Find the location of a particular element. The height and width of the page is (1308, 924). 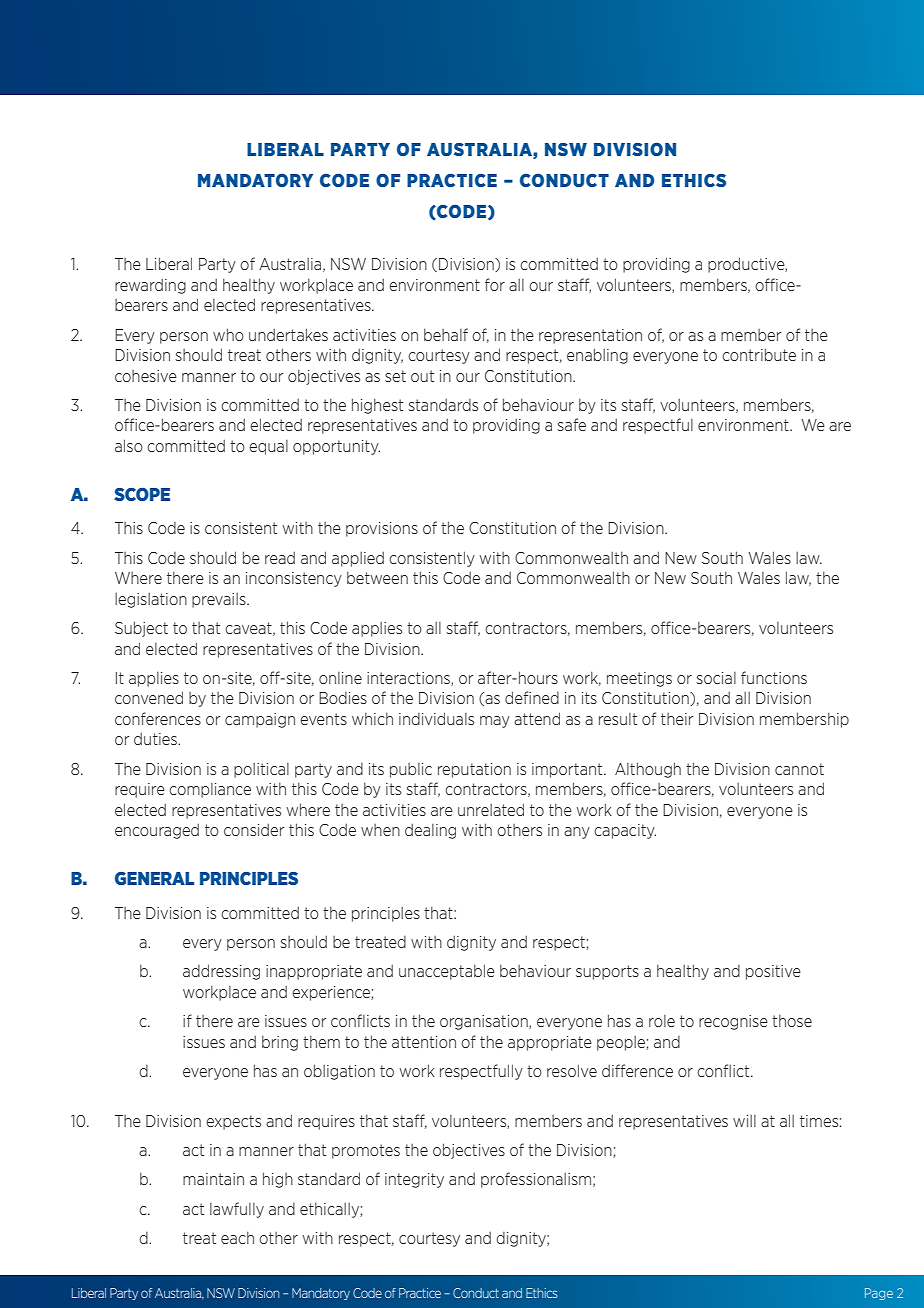

Page is located at coordinates (879, 1294).
